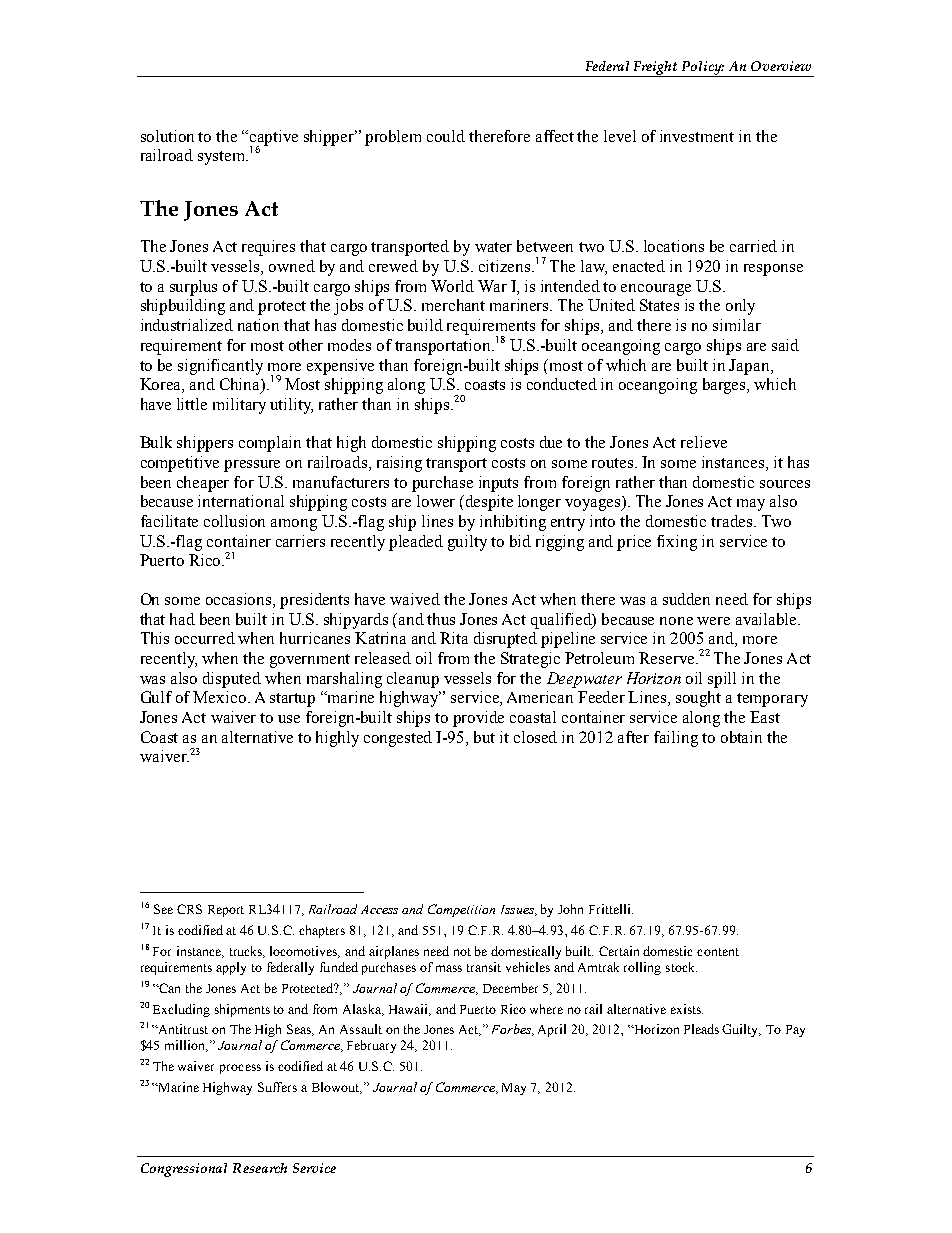 The height and width of the screenshot is (1233, 952). What do you see at coordinates (274, 139) in the screenshot?
I see `captive` at bounding box center [274, 139].
